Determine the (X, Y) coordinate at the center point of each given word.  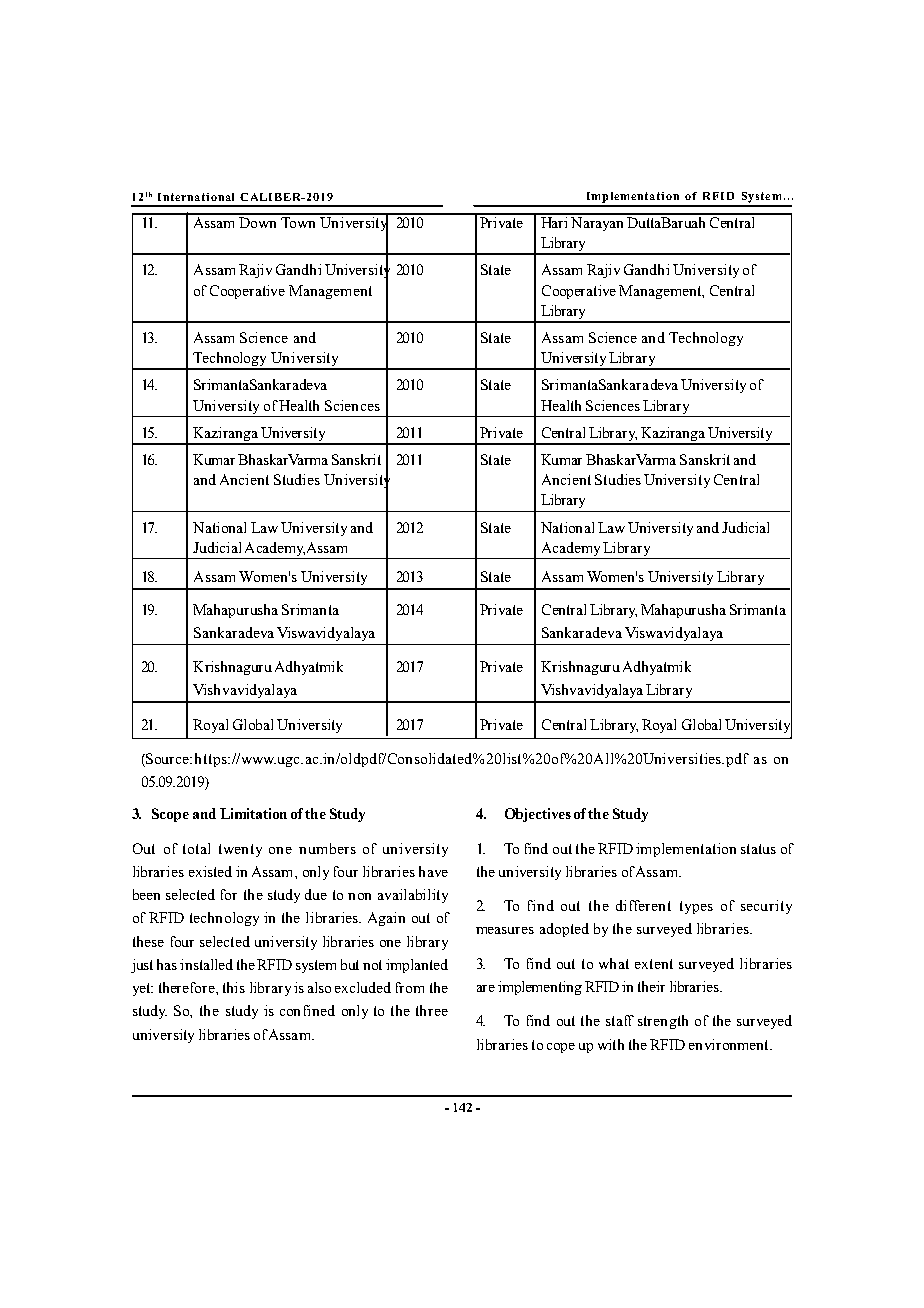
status (758, 849)
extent (654, 964)
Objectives (538, 815)
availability (413, 896)
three (432, 1010)
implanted (417, 966)
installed (206, 964)
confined (307, 1010)
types (696, 907)
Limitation (253, 813)
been (146, 894)
